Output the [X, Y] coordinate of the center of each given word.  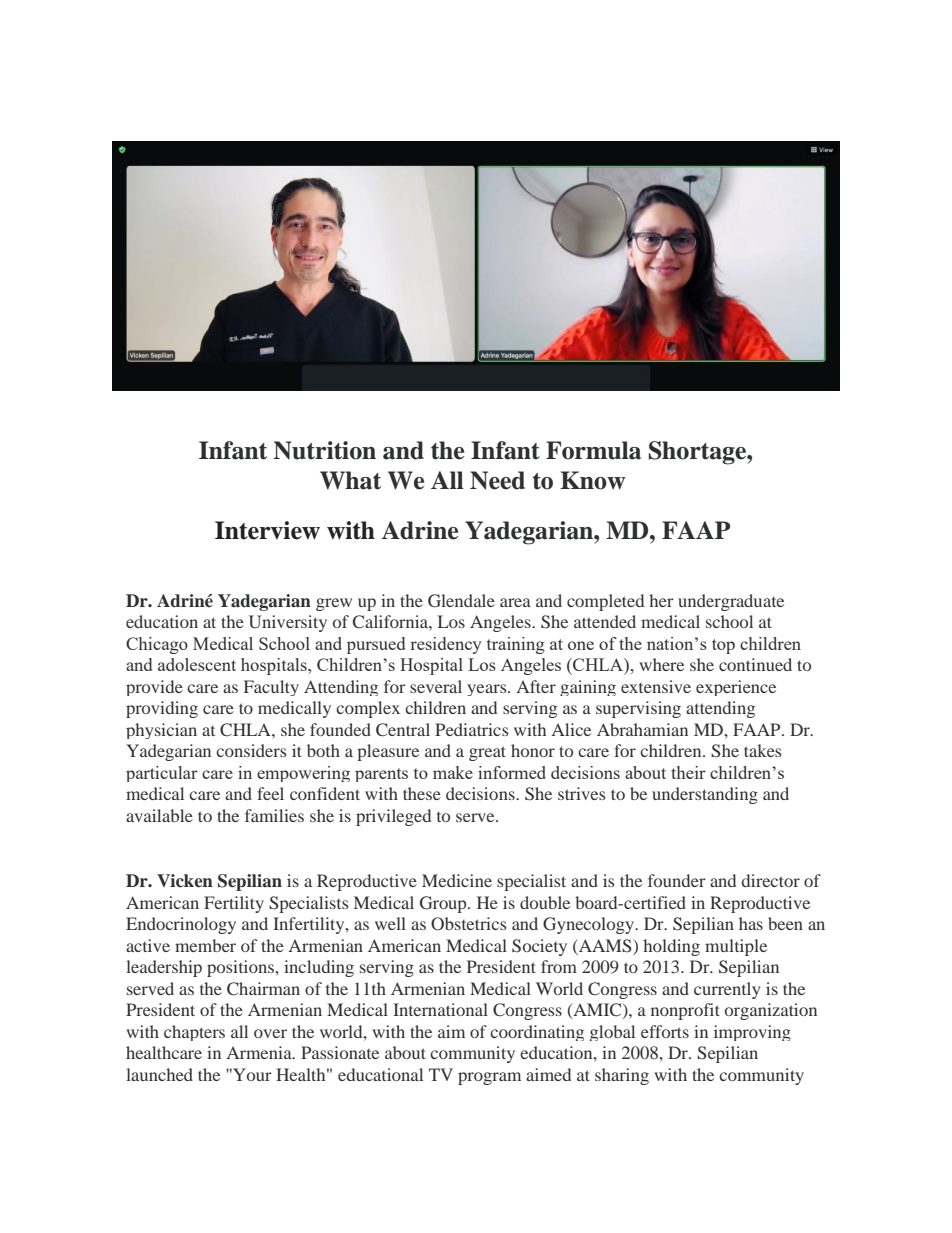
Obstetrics [468, 924]
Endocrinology [181, 925]
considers [251, 750]
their [688, 772]
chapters [194, 1033]
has [751, 923]
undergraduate [731, 602]
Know [593, 480]
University [288, 623]
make [453, 772]
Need [497, 480]
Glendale [461, 601]
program [489, 1078]
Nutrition [324, 450]
